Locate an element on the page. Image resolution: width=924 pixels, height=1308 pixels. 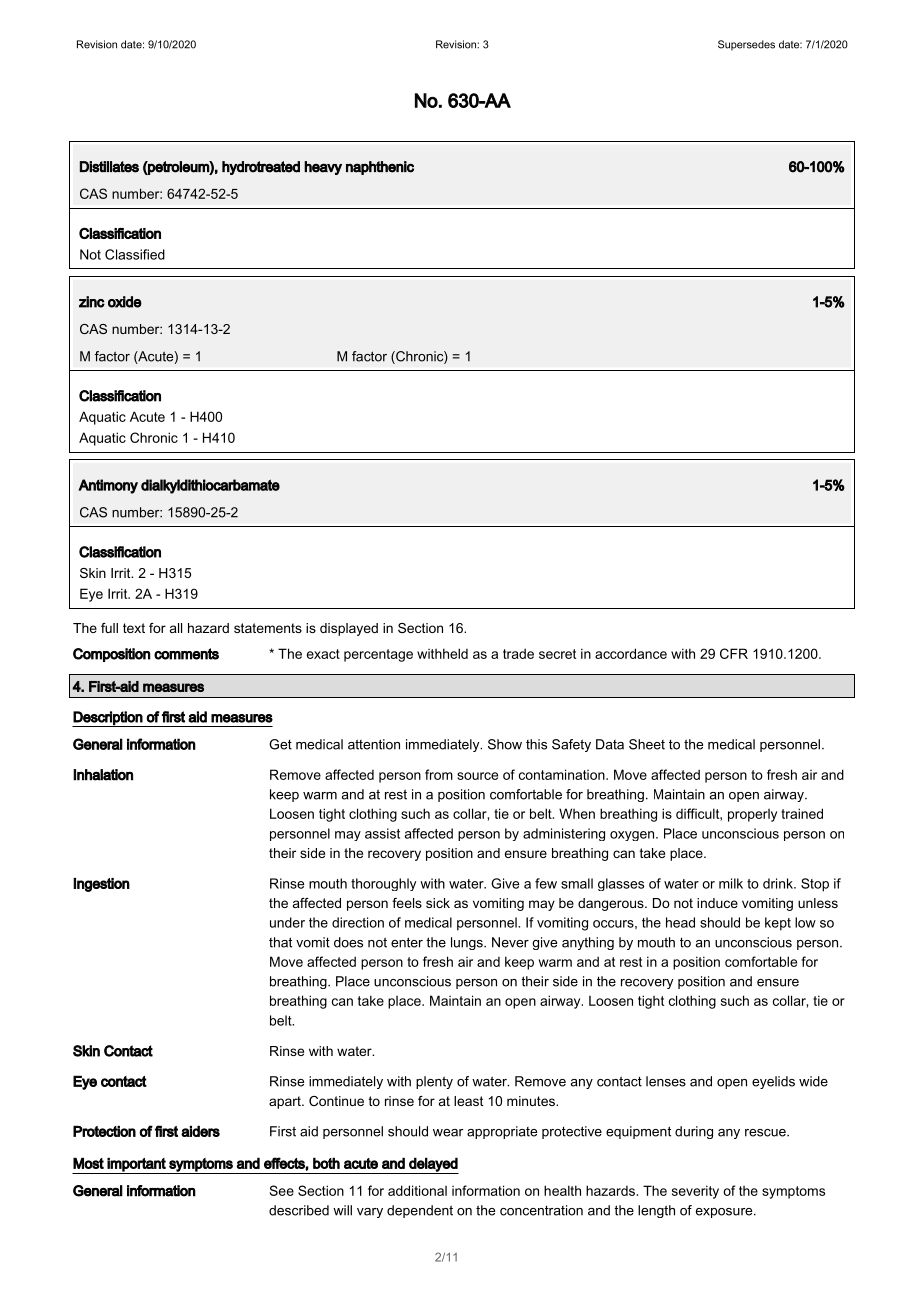
important is located at coordinates (137, 1165).
